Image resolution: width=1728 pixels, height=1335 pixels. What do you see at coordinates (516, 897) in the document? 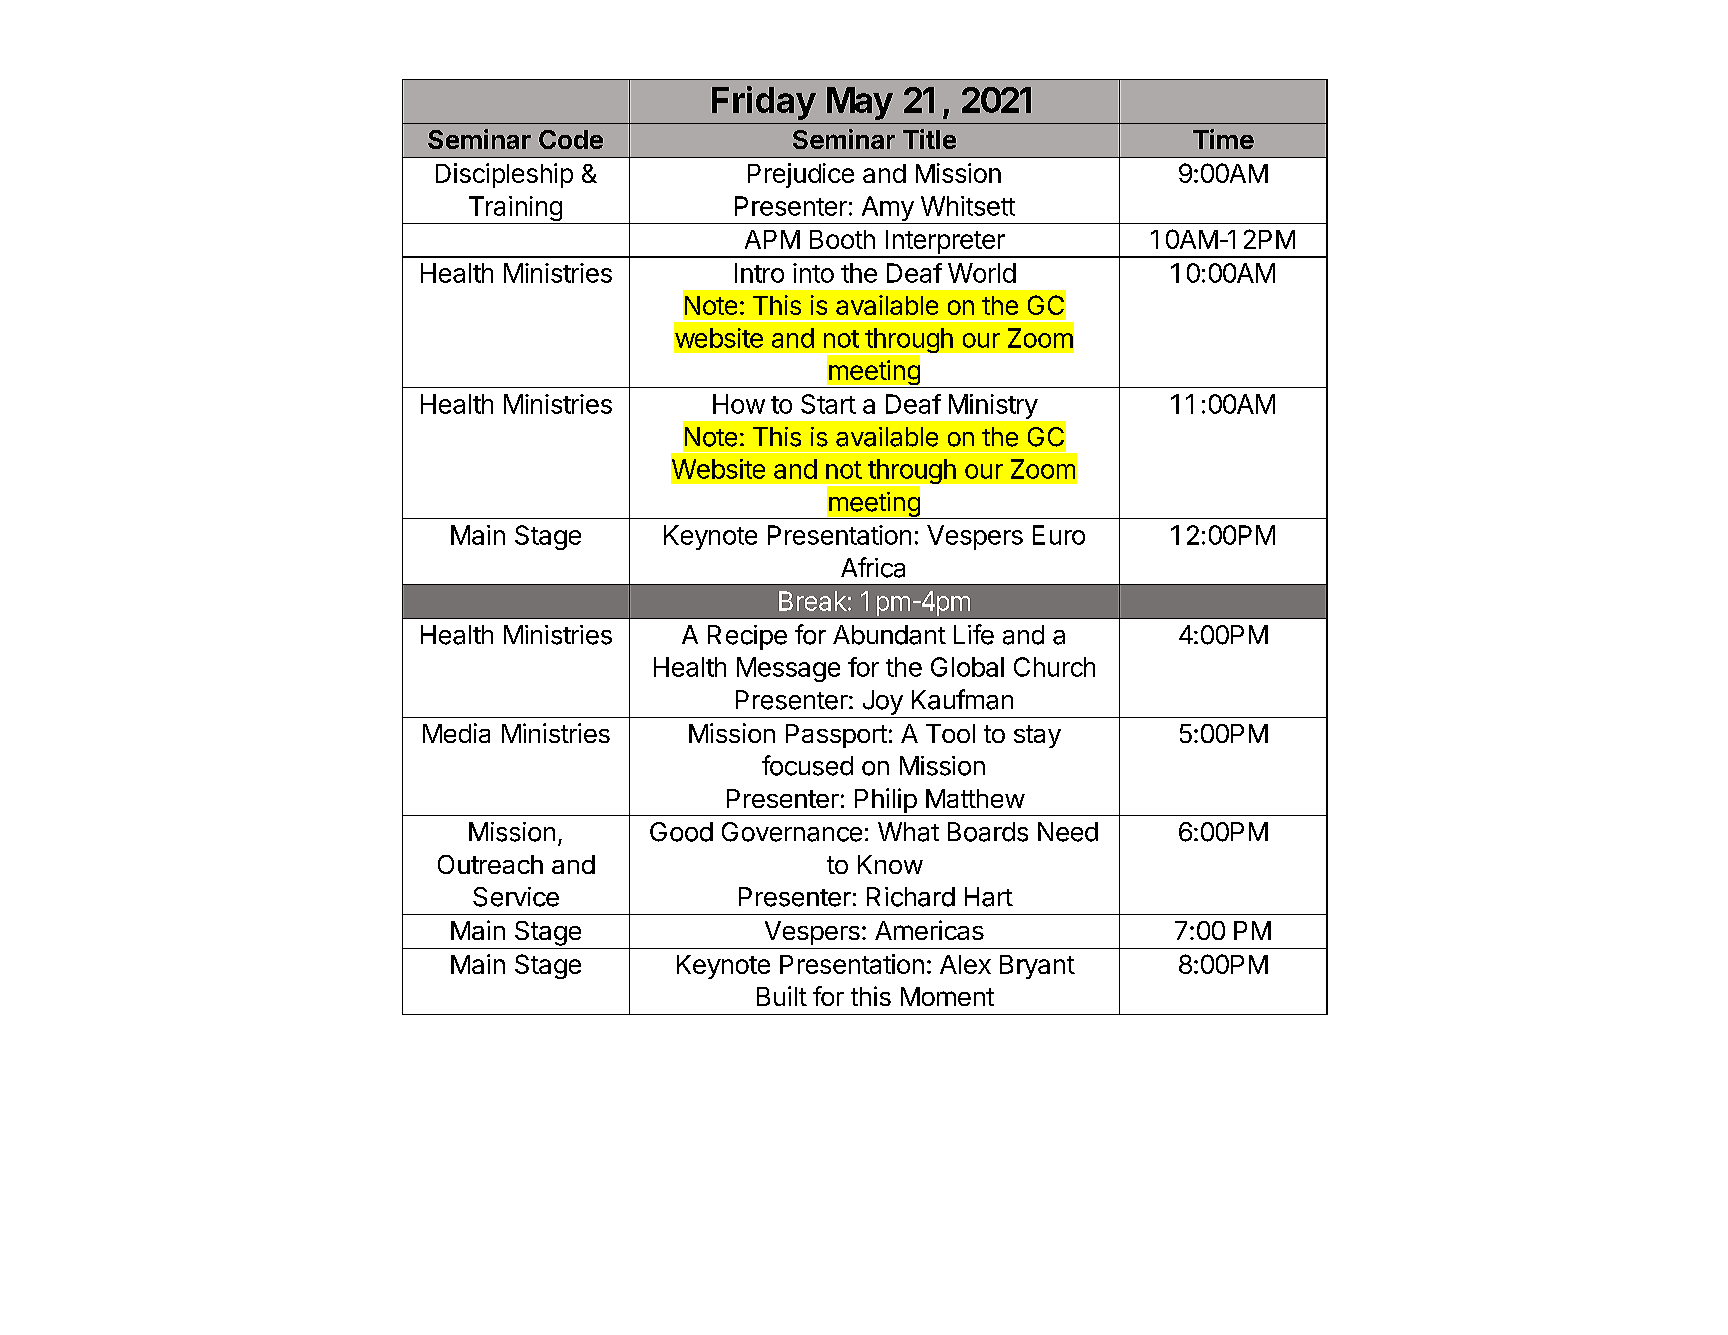
I see `Service` at bounding box center [516, 897].
